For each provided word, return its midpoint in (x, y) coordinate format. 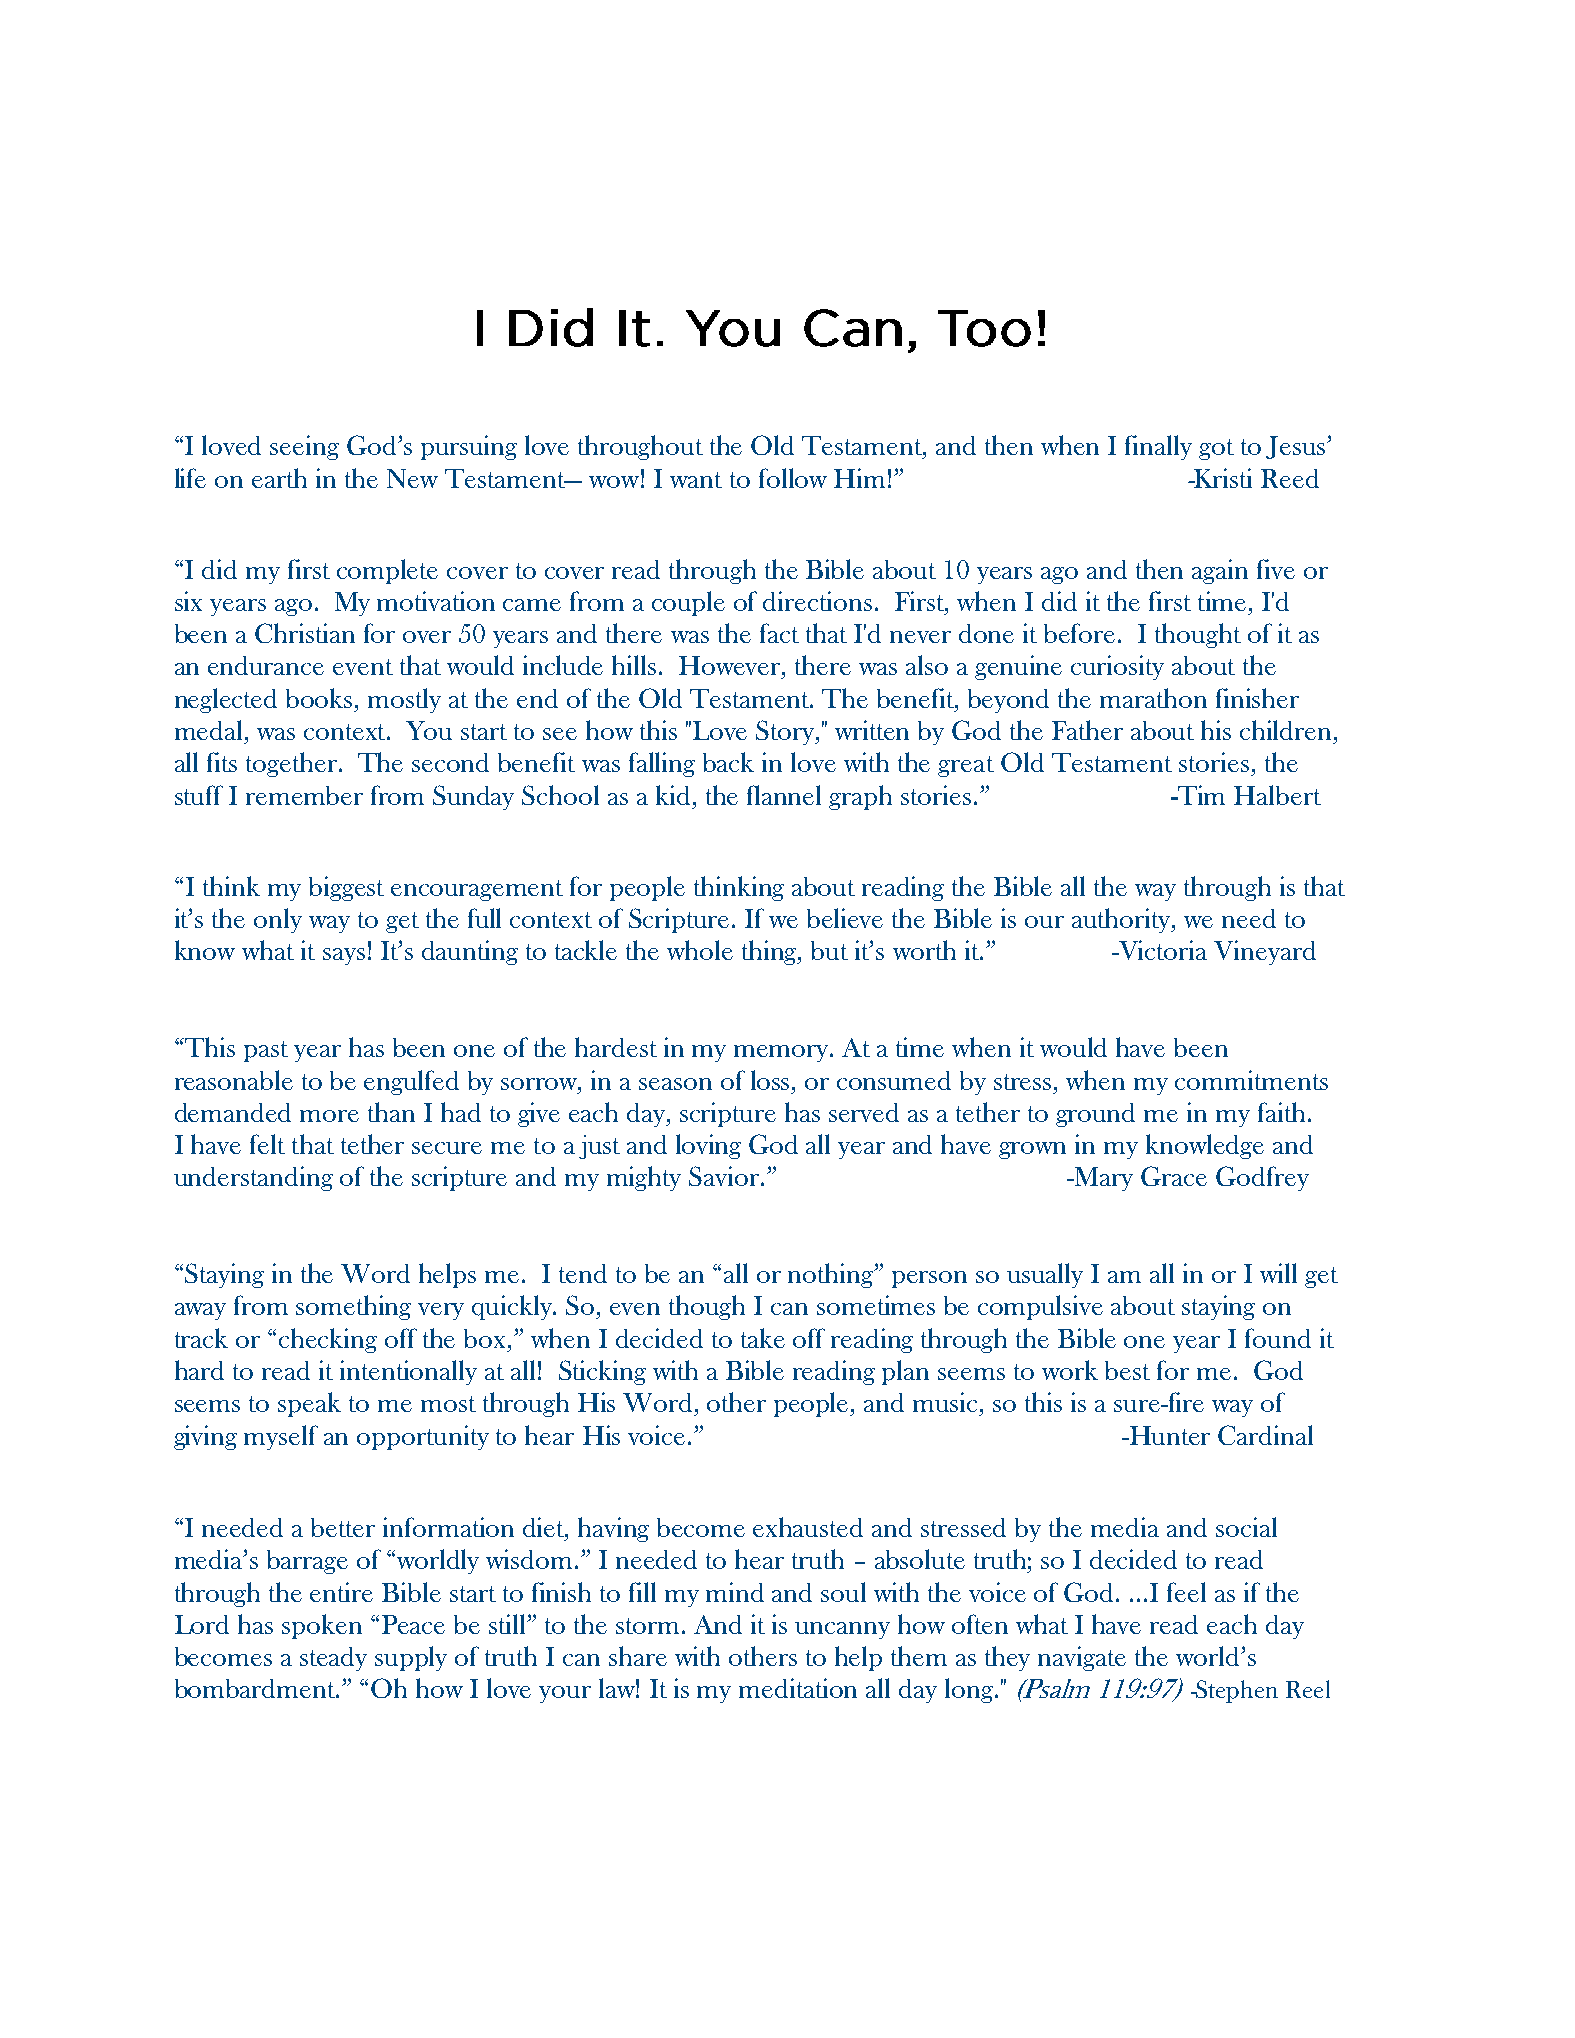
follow (793, 478)
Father (1087, 730)
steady (333, 1659)
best (1127, 1370)
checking (328, 1340)
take (763, 1338)
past (266, 1051)
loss (772, 1080)
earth (279, 478)
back (728, 762)
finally (1158, 447)
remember (304, 795)
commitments (1251, 1080)
